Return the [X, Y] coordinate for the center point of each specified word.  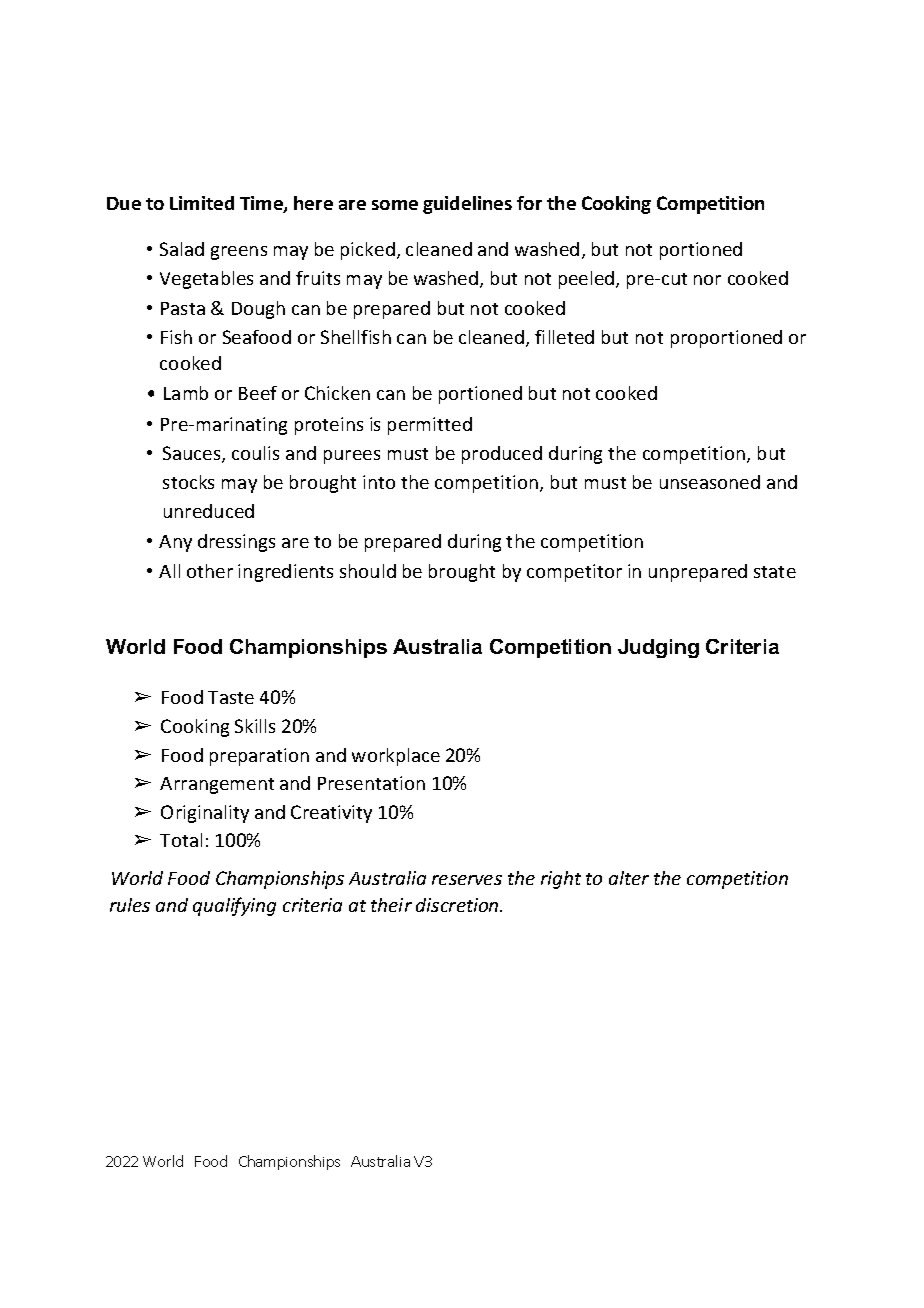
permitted [430, 426]
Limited [202, 203]
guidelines [467, 205]
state [775, 572]
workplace [396, 757]
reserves [467, 880]
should [368, 571]
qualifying [234, 906]
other [210, 571]
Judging [658, 648]
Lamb [186, 393]
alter [629, 878]
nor [707, 280]
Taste [231, 697]
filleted [564, 337]
